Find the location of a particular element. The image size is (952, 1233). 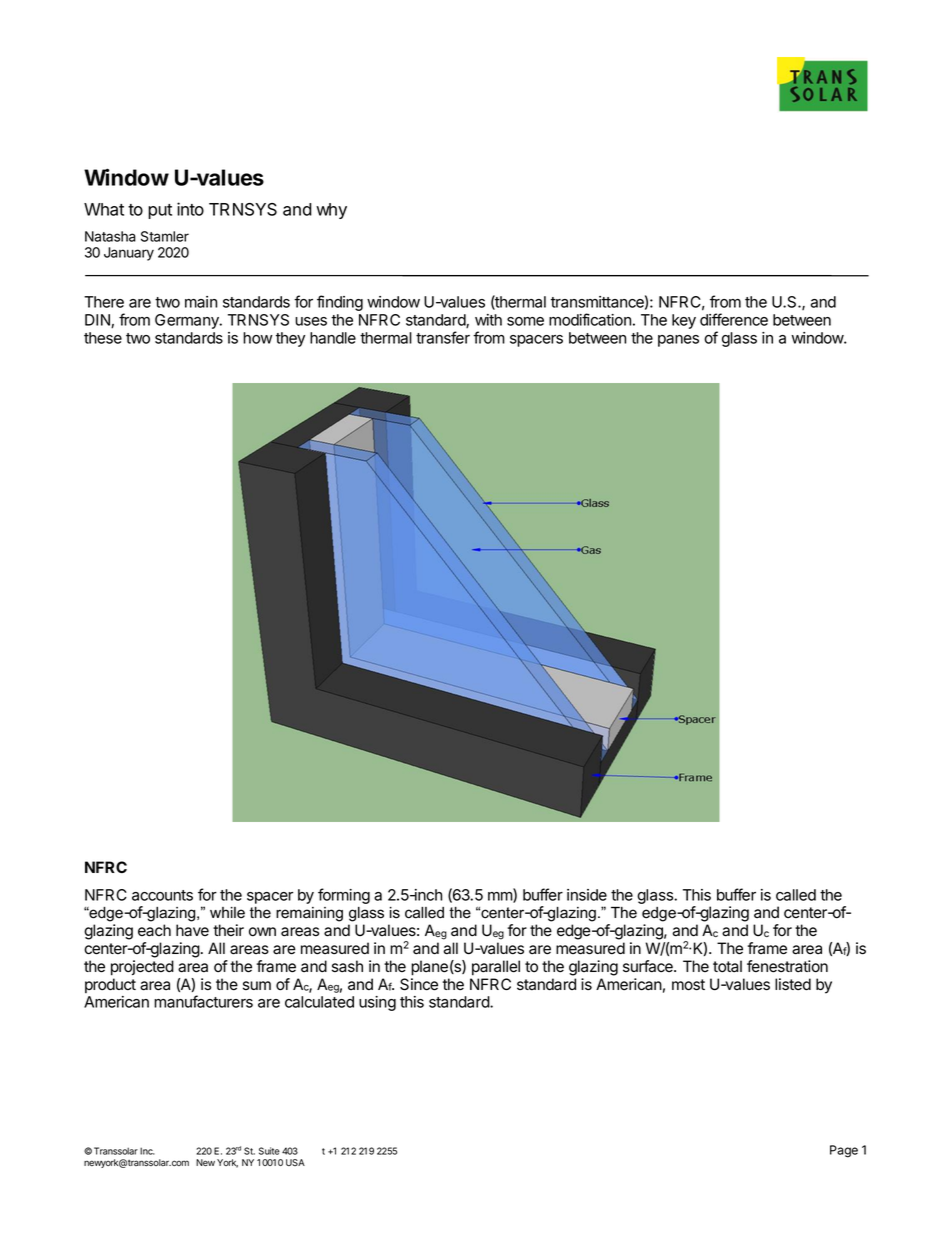

have is located at coordinates (192, 930).
